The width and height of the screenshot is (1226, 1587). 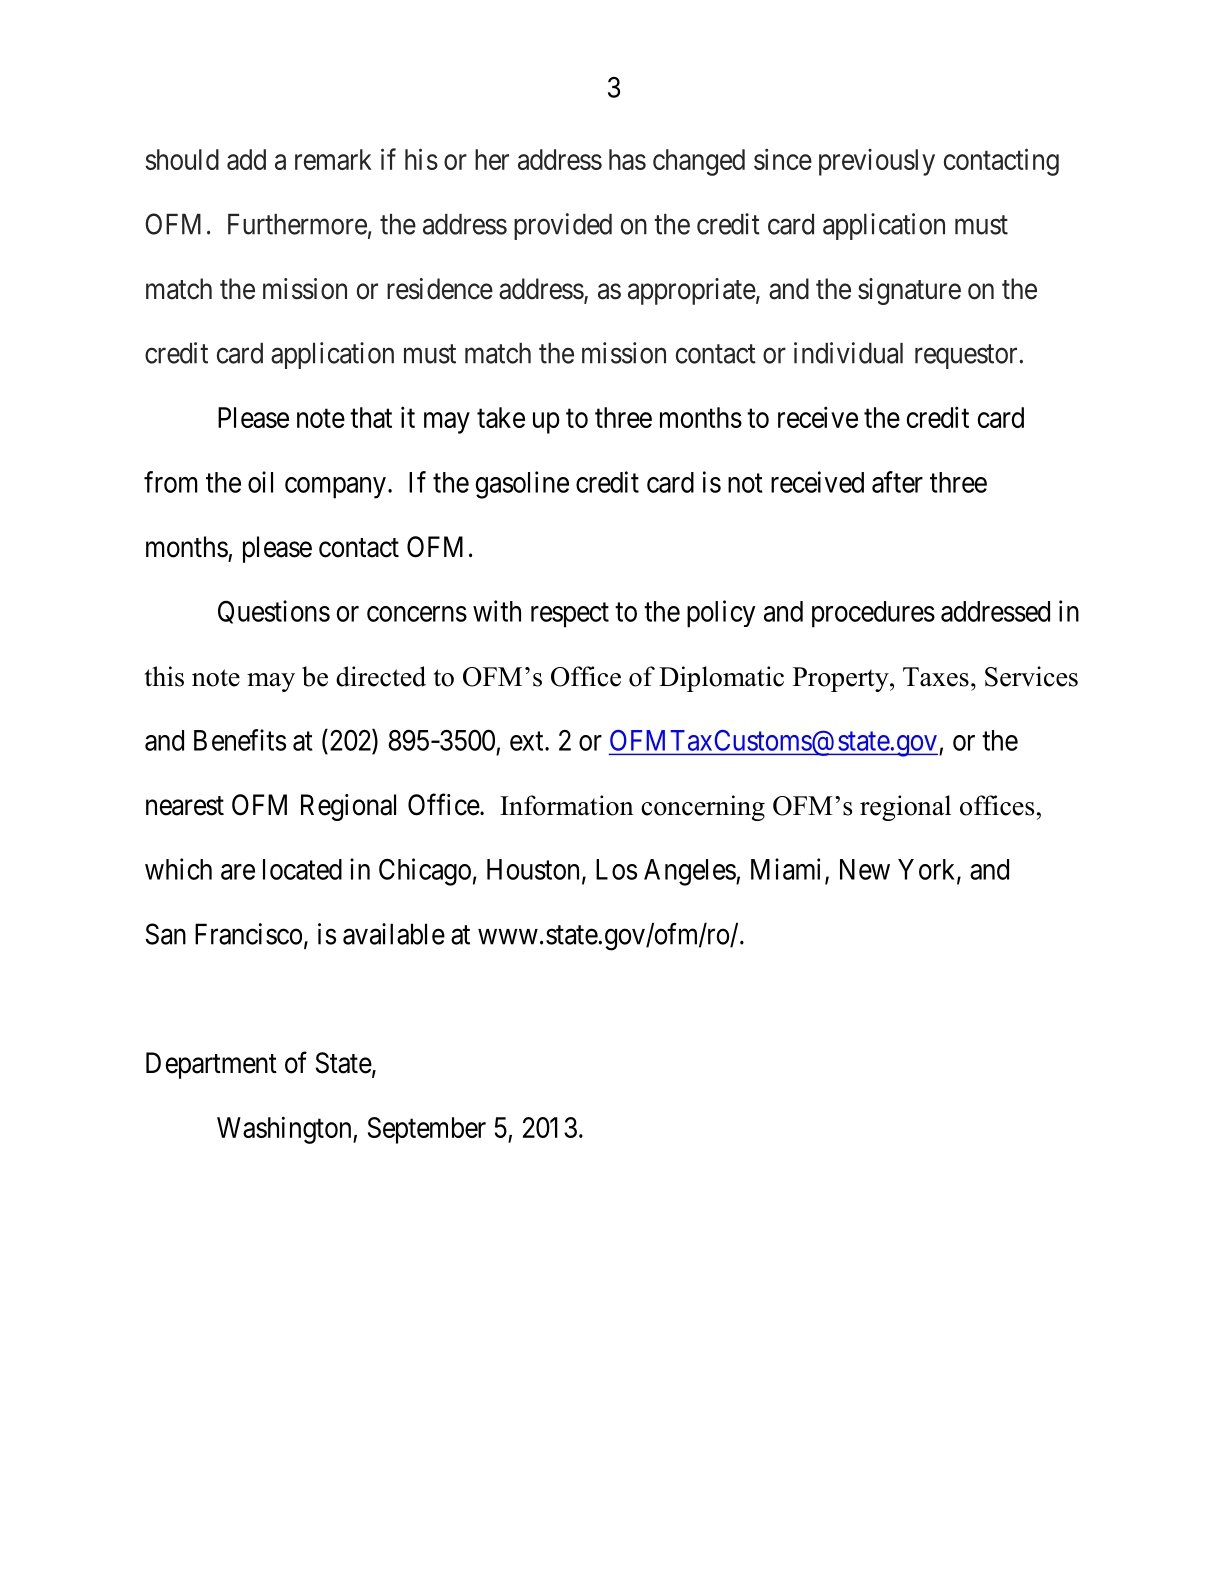 I want to click on provided, so click(x=563, y=226).
